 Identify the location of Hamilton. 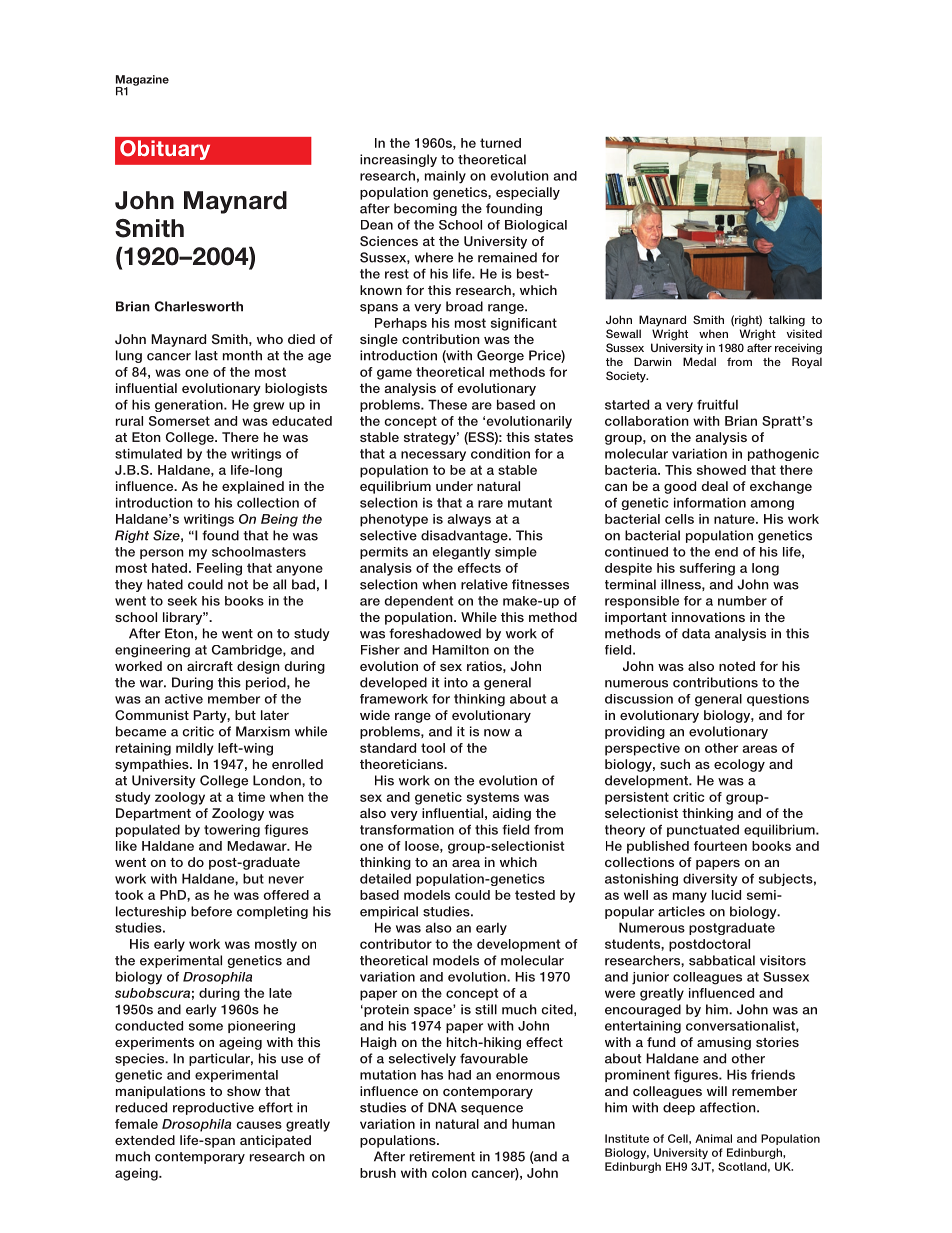
(460, 650).
